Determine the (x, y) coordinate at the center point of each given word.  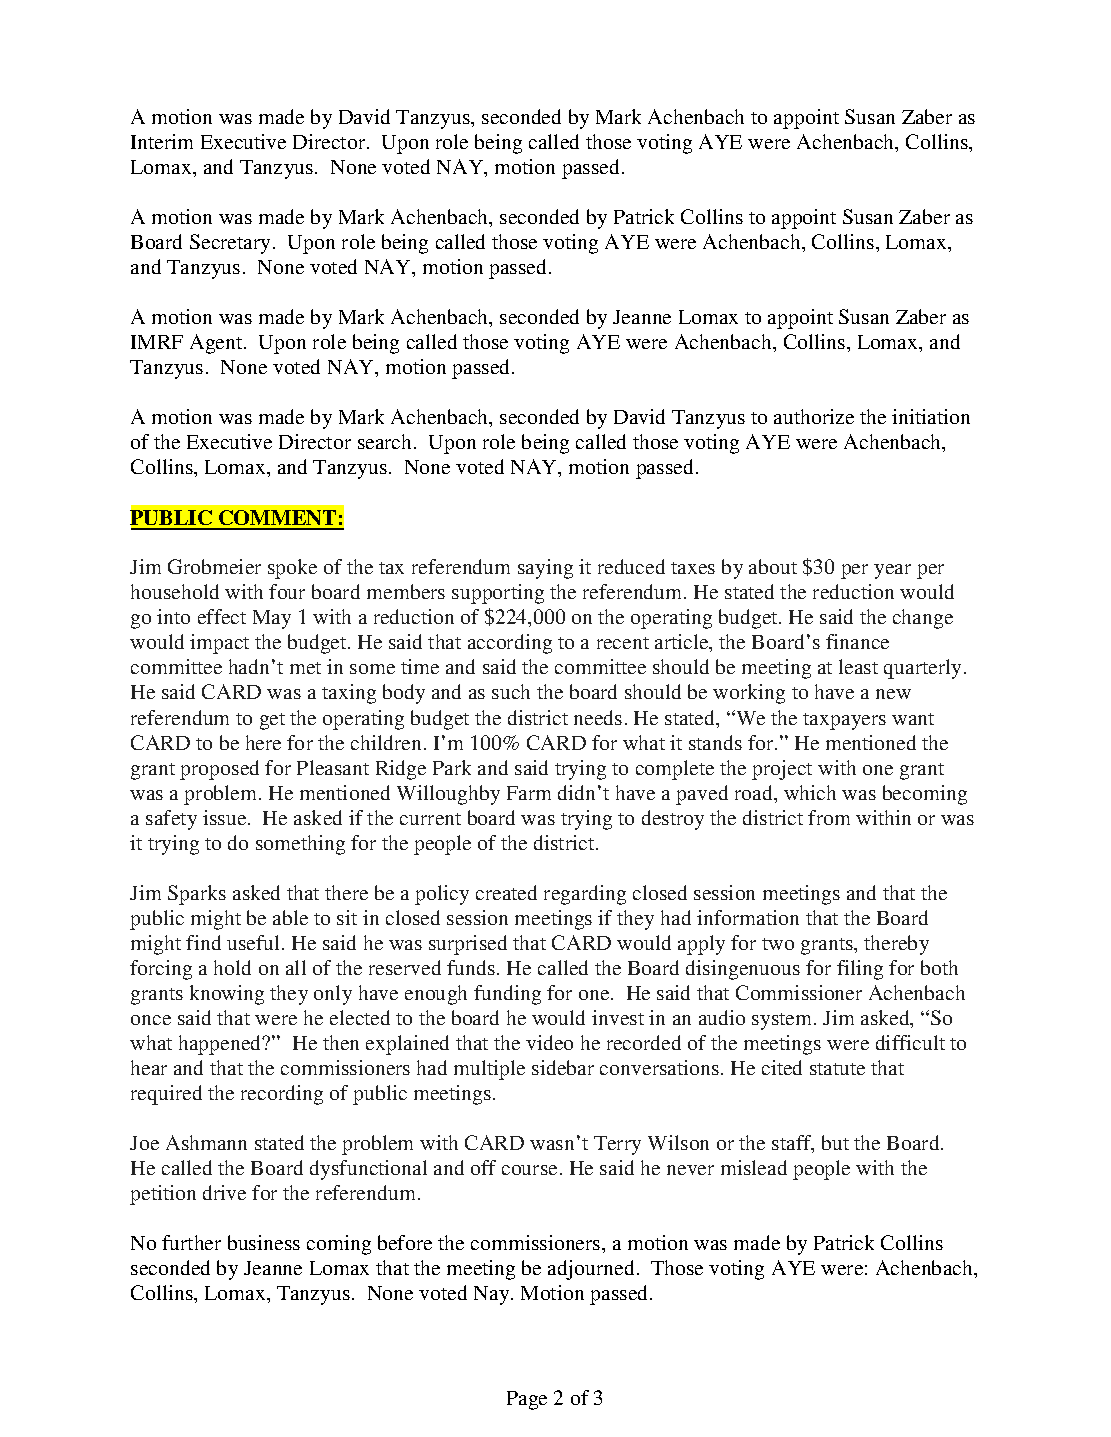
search (386, 441)
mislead (754, 1167)
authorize (814, 416)
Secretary (232, 244)
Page (527, 1400)
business (264, 1242)
